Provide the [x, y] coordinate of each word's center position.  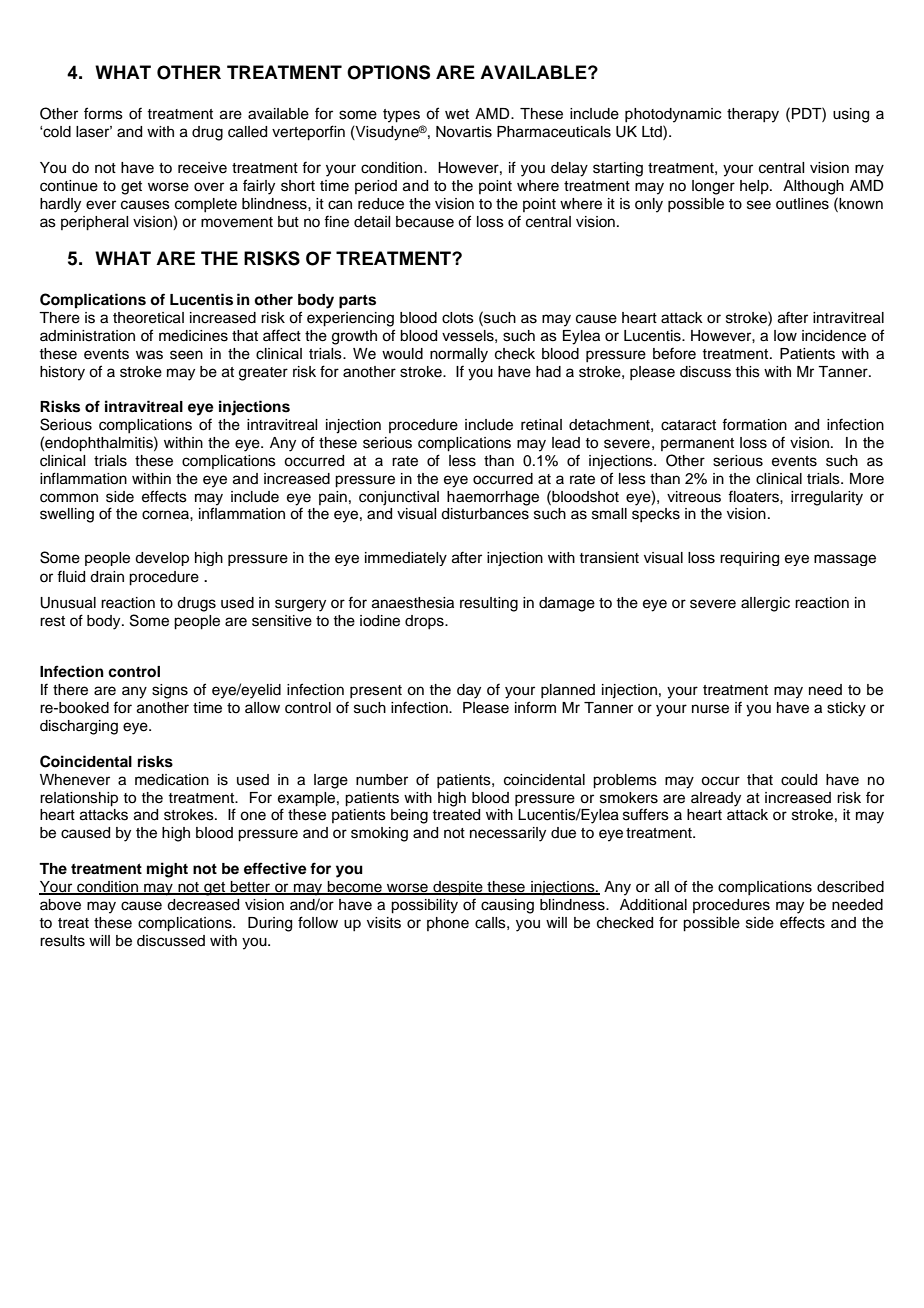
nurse [710, 709]
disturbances [485, 514]
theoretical [148, 318]
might [167, 870]
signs [170, 691]
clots [458, 318]
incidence [834, 336]
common [69, 498]
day [469, 691]
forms [103, 113]
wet [457, 114]
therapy [753, 115]
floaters [754, 496]
